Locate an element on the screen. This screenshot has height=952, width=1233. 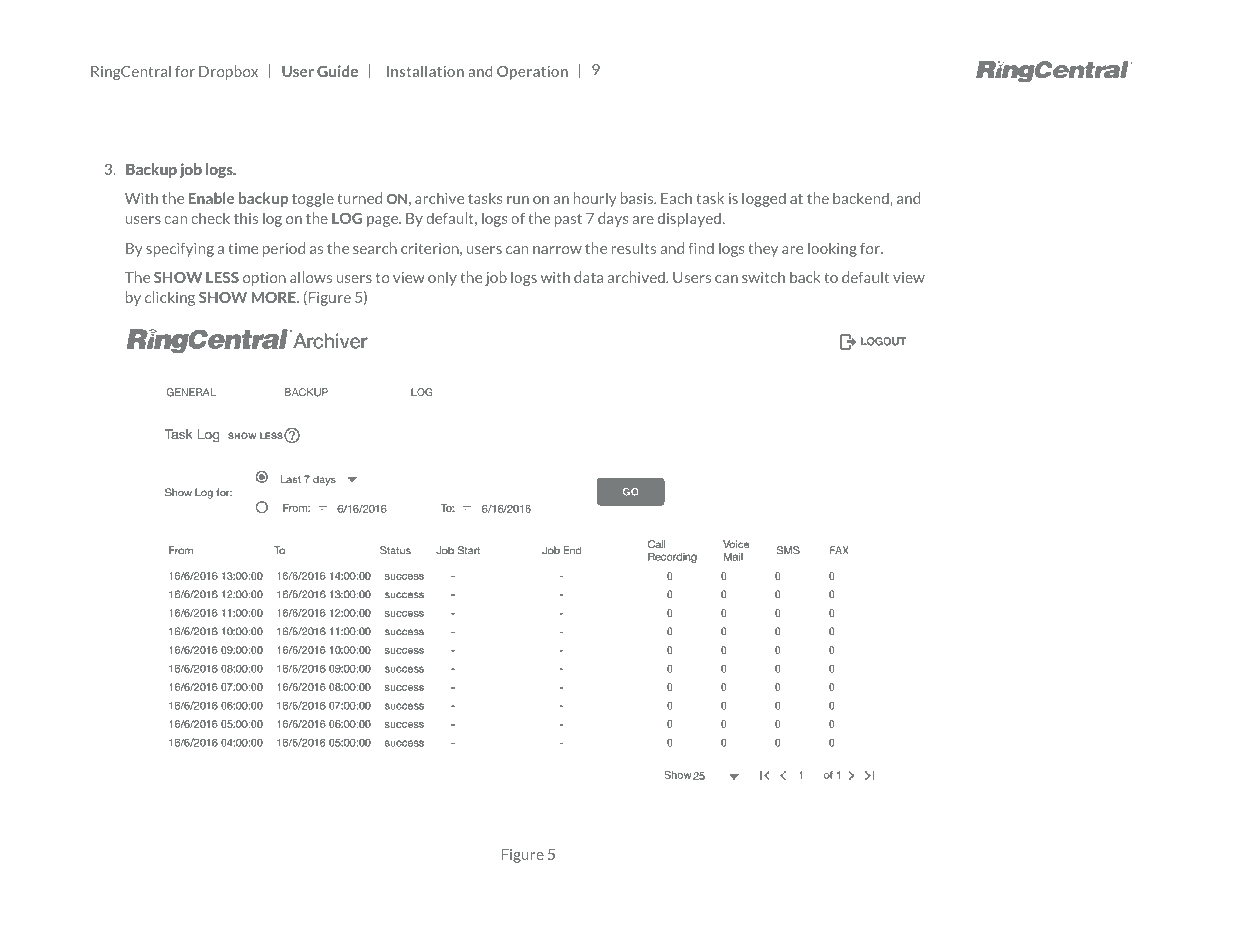
Guide is located at coordinates (337, 71).
